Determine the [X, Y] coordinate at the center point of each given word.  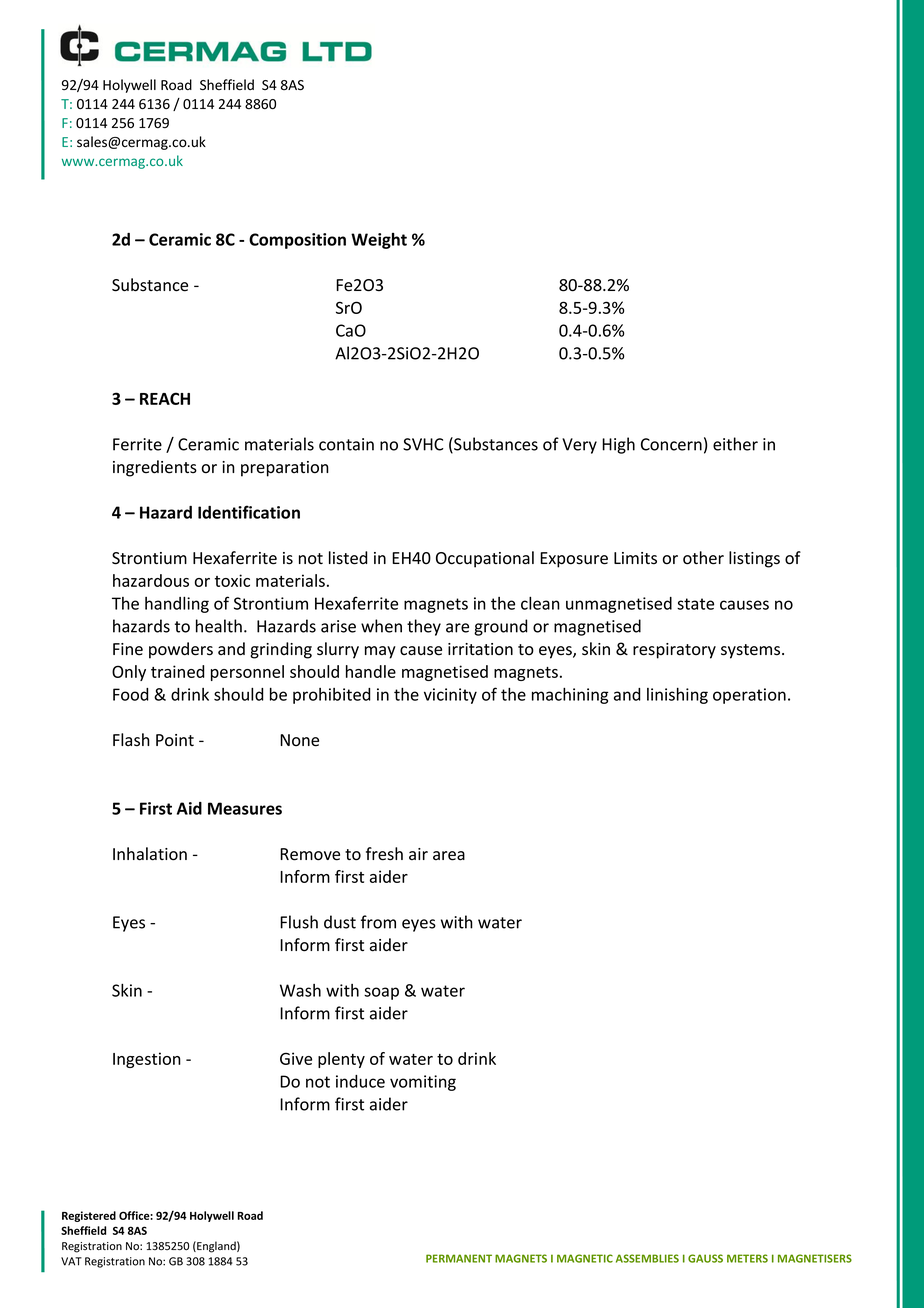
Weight [379, 241]
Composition [297, 241]
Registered [89, 1216]
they [424, 627]
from [378, 922]
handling [177, 605]
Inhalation [150, 854]
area [449, 856]
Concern [671, 444]
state [695, 604]
